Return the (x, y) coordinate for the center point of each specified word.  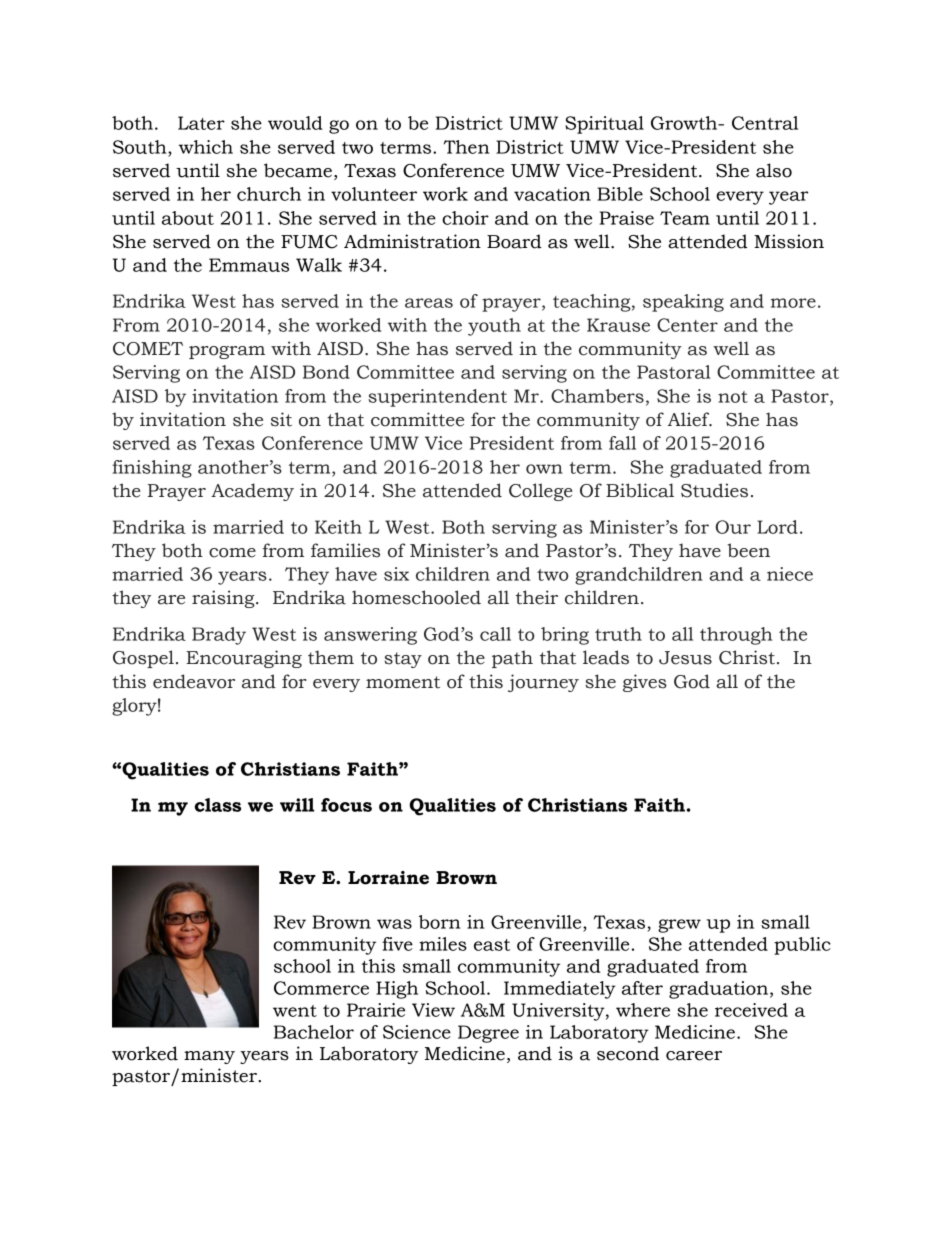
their (537, 597)
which (206, 147)
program (227, 352)
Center (687, 325)
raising (224, 599)
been (749, 550)
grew (679, 926)
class (218, 805)
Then (466, 147)
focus (346, 805)
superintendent (437, 398)
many (209, 1057)
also (774, 170)
